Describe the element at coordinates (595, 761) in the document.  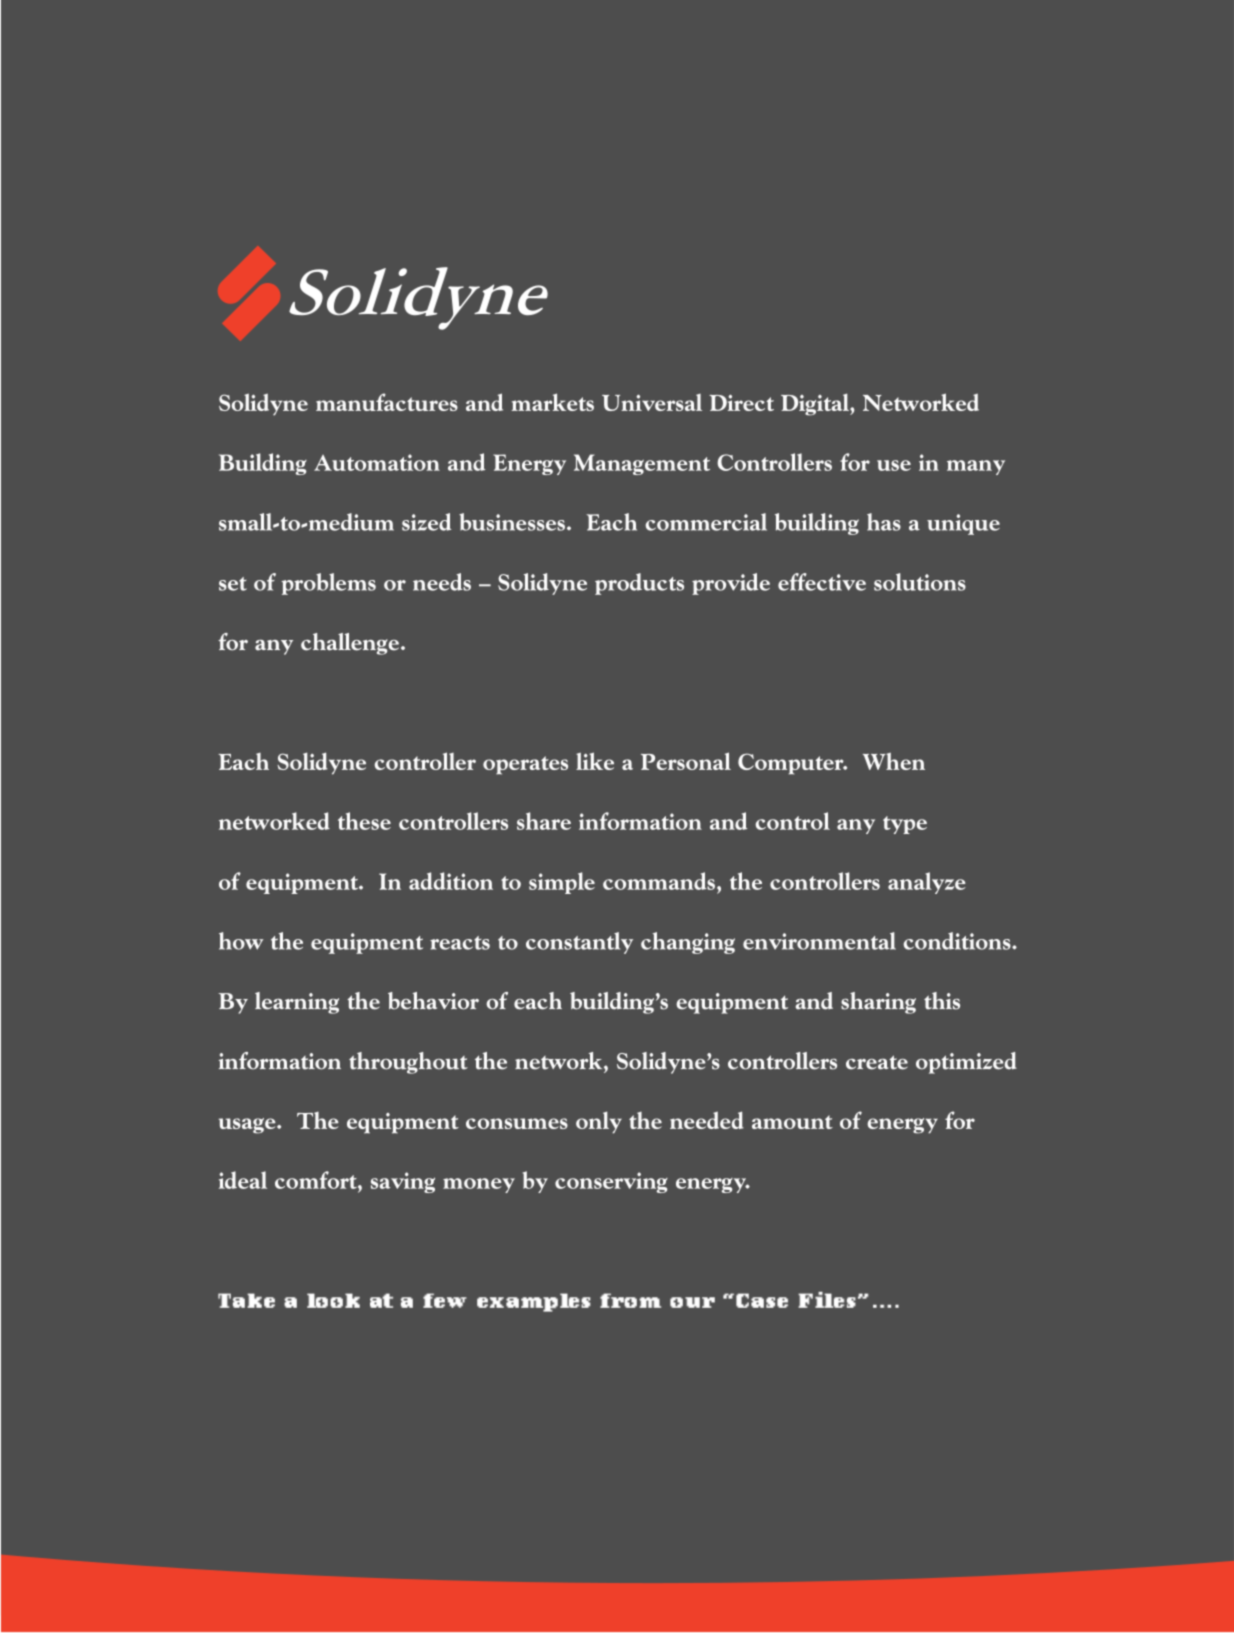
I see `like` at that location.
